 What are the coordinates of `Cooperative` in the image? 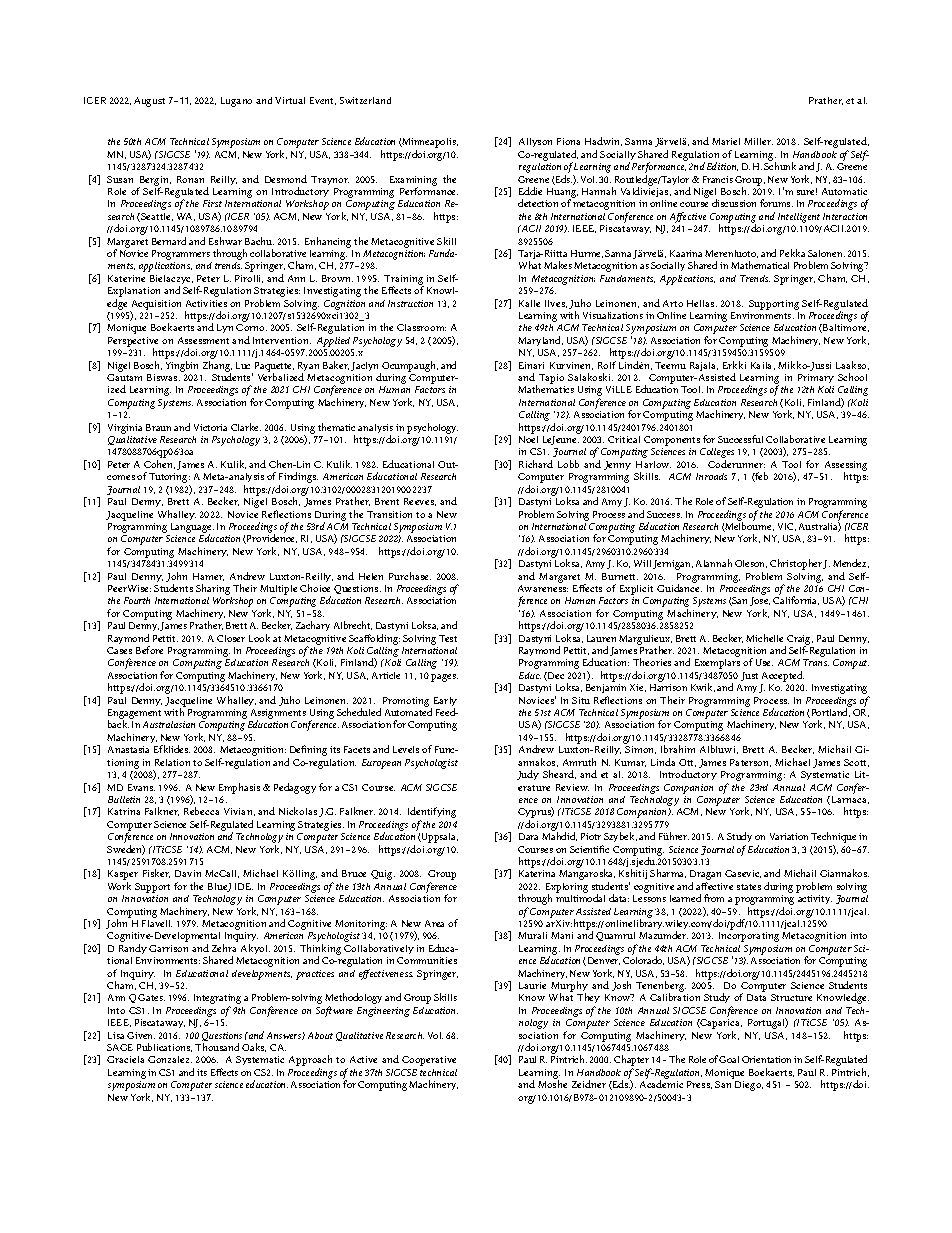 It's located at (429, 1061).
